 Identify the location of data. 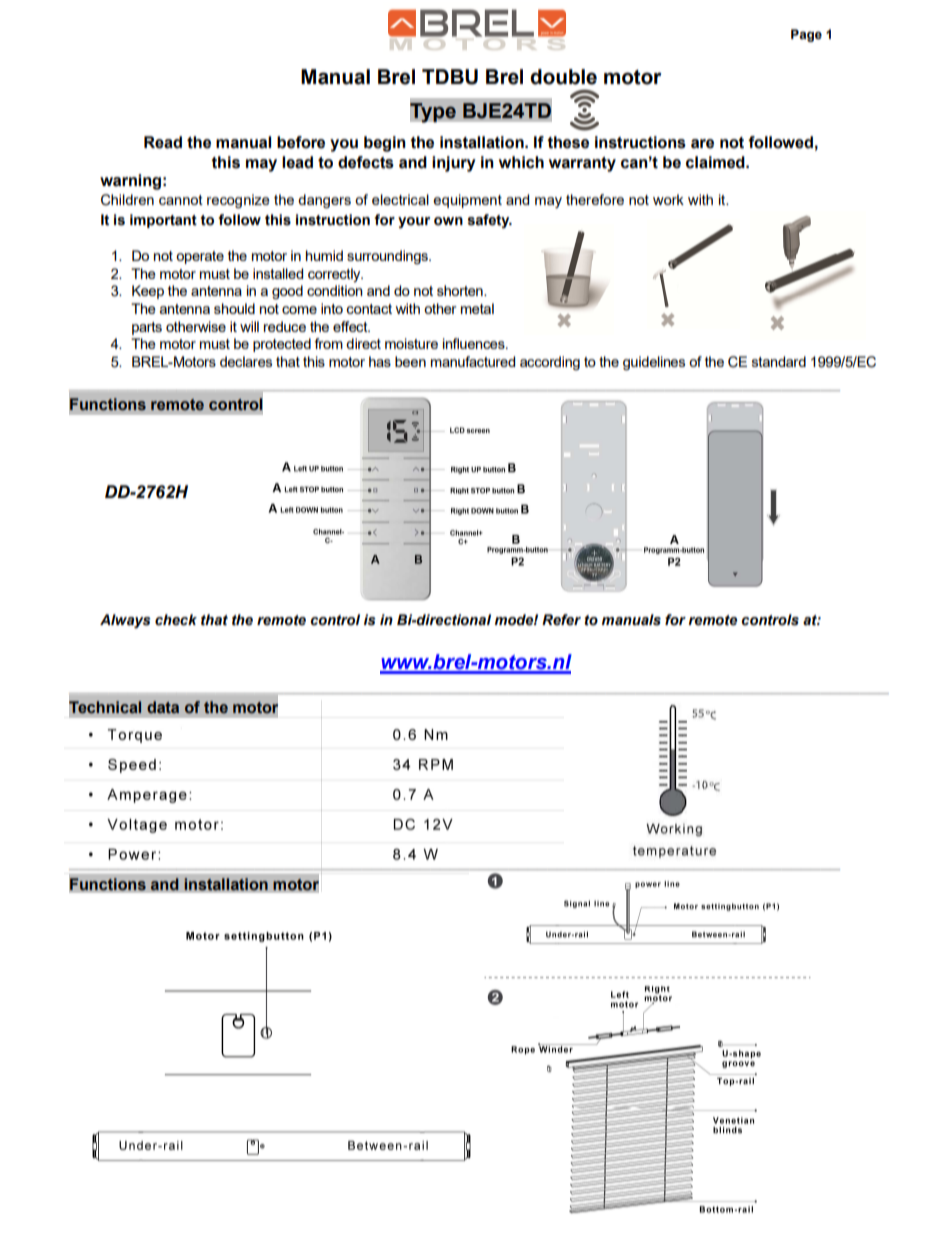
(163, 707).
